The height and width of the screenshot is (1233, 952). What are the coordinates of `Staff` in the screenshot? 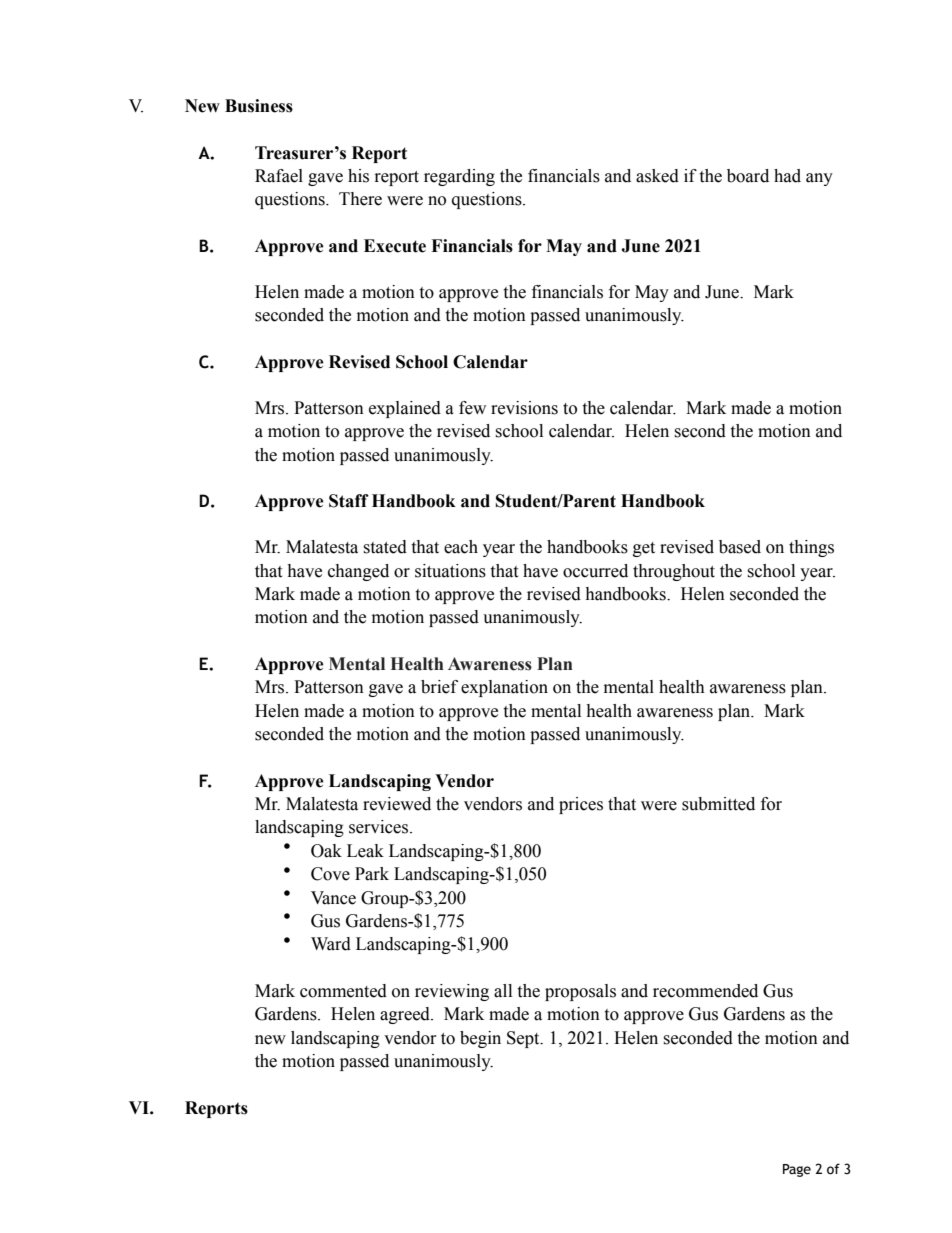 It's located at (349, 501).
